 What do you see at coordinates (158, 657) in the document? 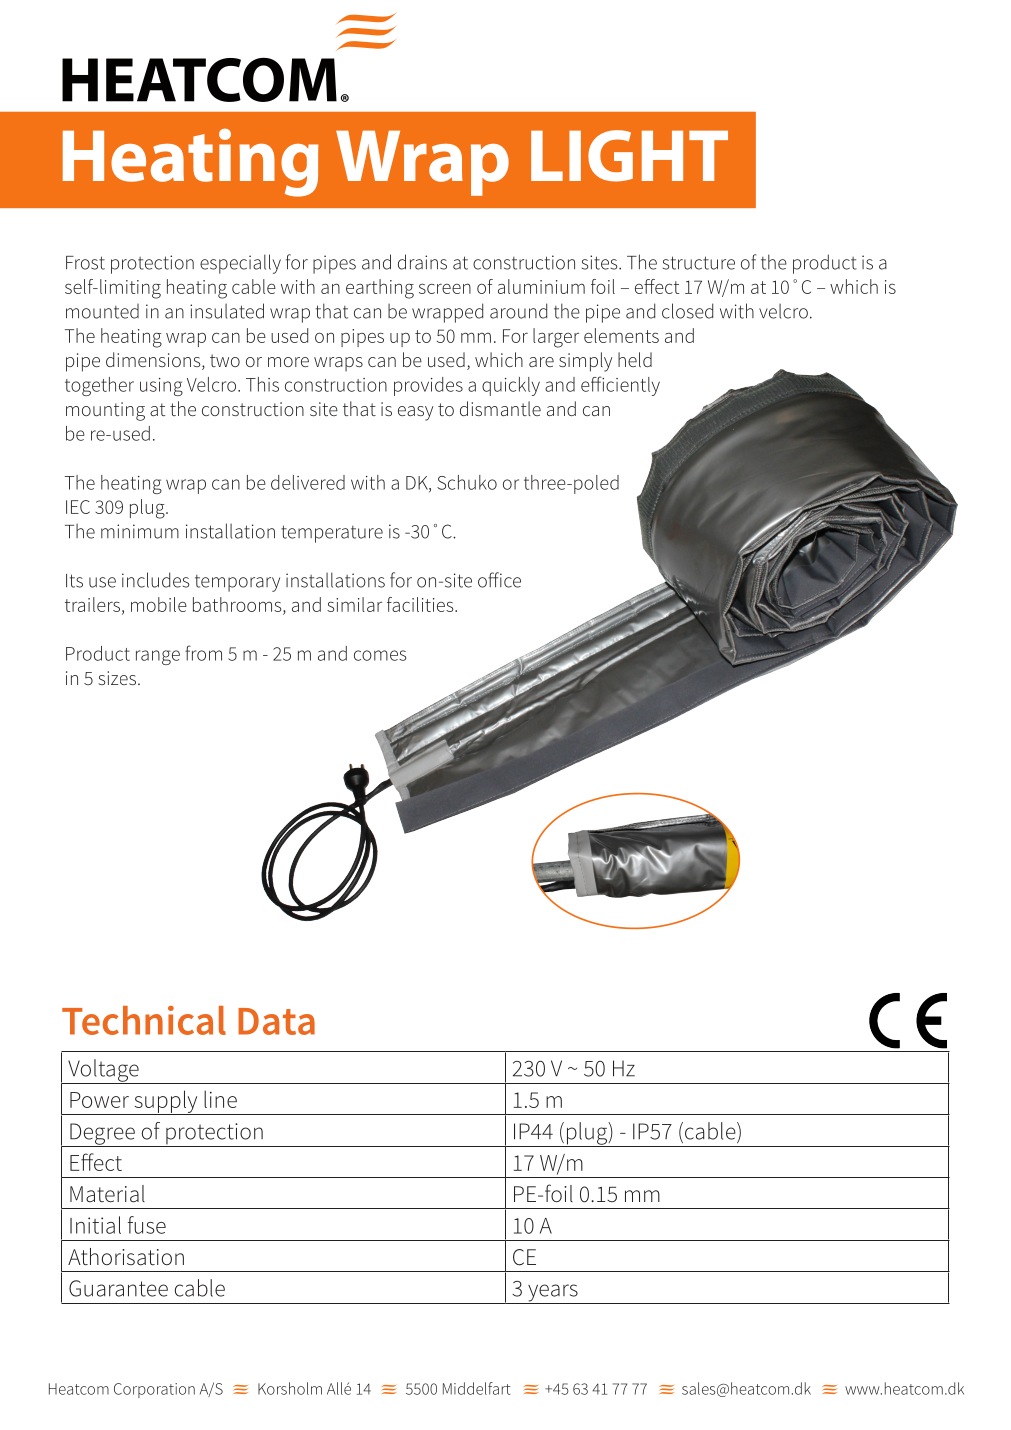
I see `range` at bounding box center [158, 657].
